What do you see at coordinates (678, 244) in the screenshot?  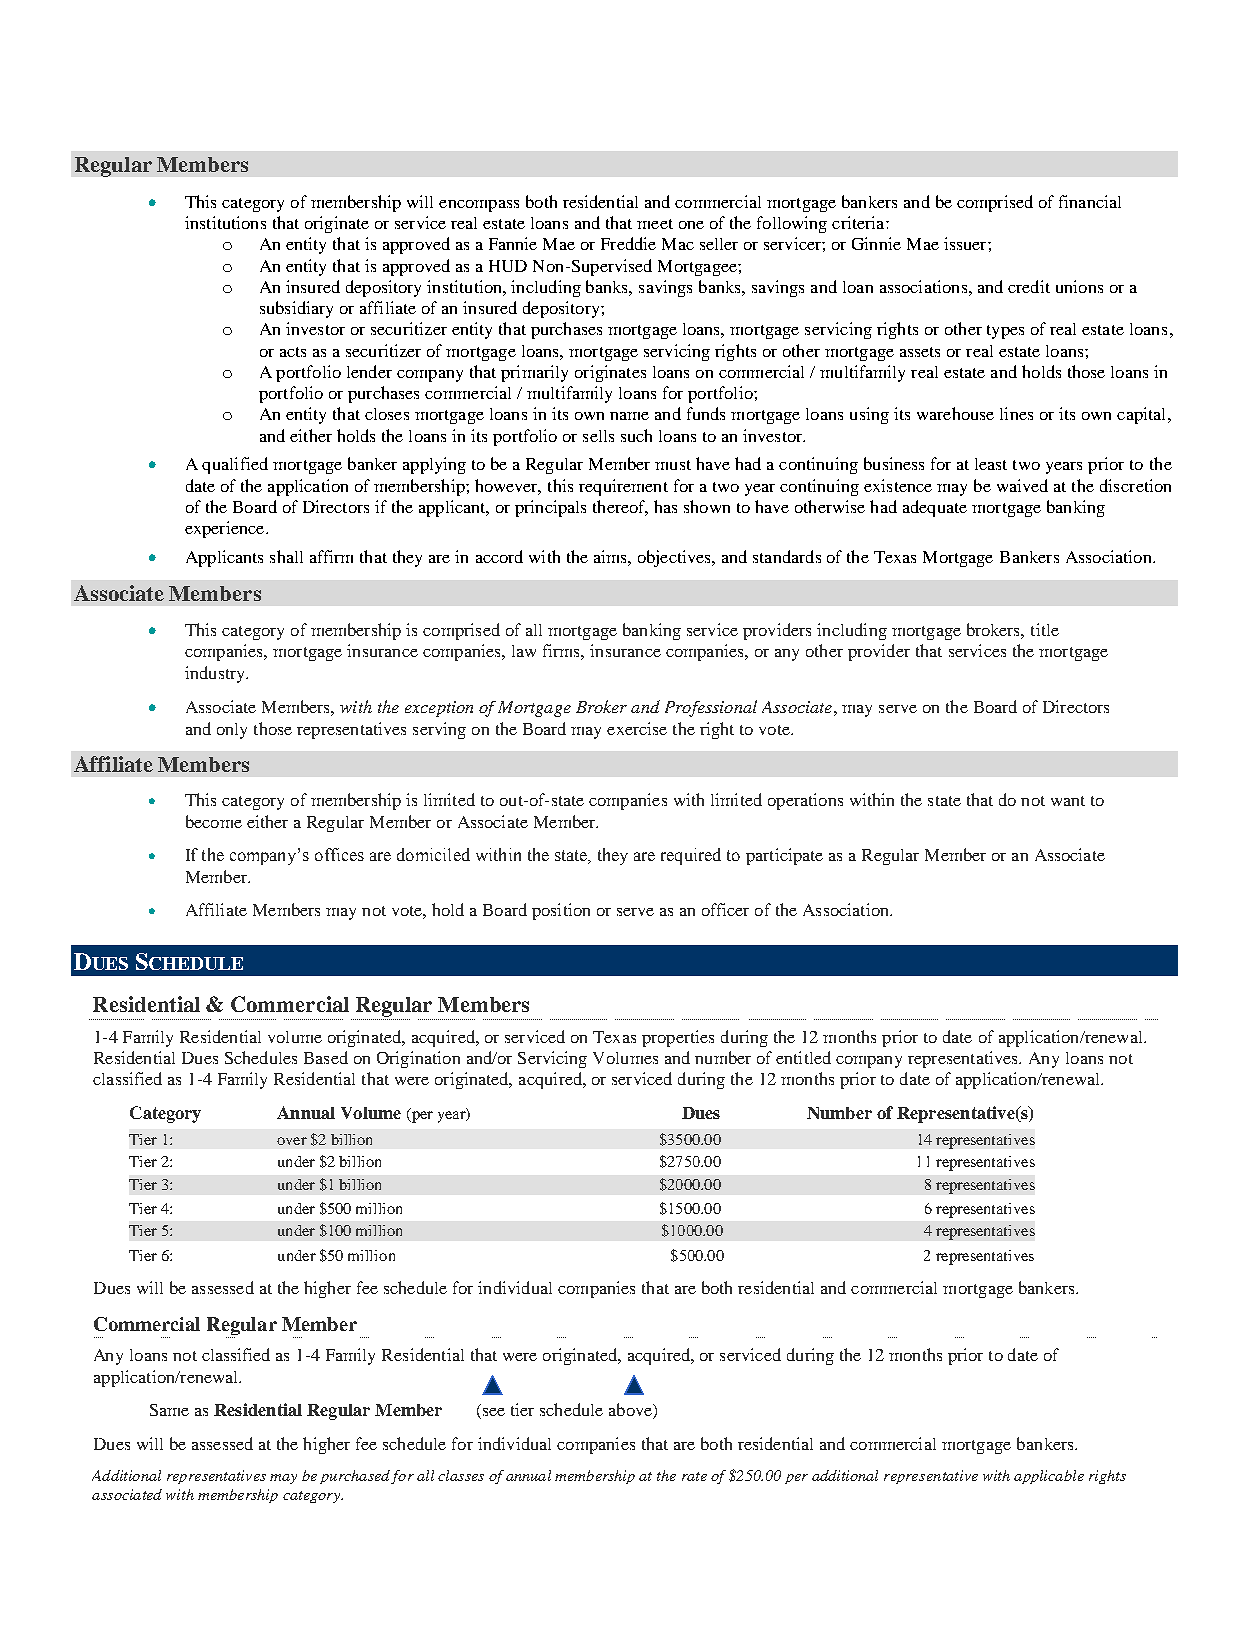 I see `Mac` at bounding box center [678, 244].
